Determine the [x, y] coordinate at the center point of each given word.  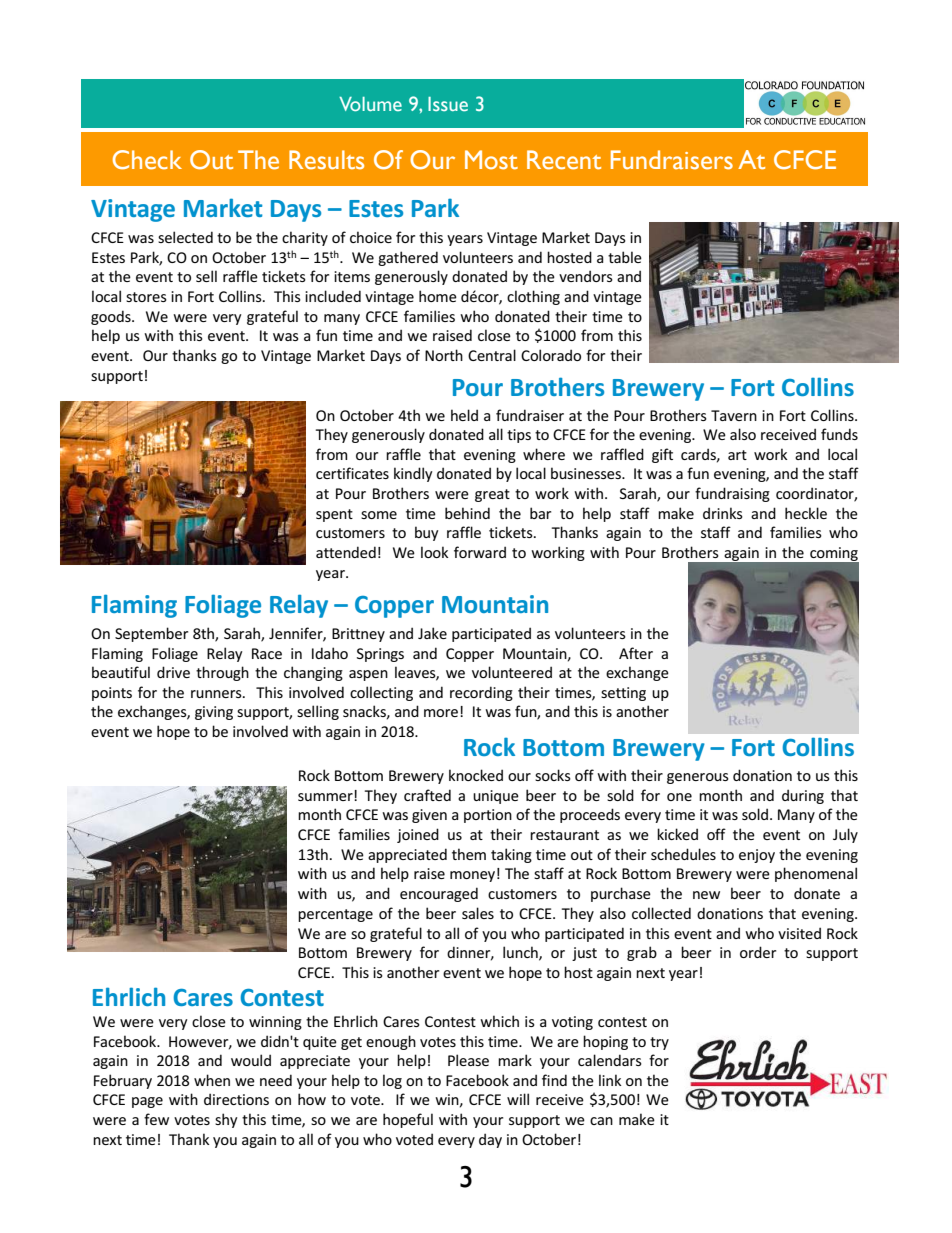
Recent [564, 160]
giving [214, 713]
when [212, 1080]
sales [478, 913]
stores [146, 297]
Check [147, 160]
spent [334, 515]
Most [491, 160]
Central [492, 355]
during [803, 796]
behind [467, 513]
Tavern [734, 415]
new [706, 895]
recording [481, 693]
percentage [335, 915]
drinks [723, 513]
